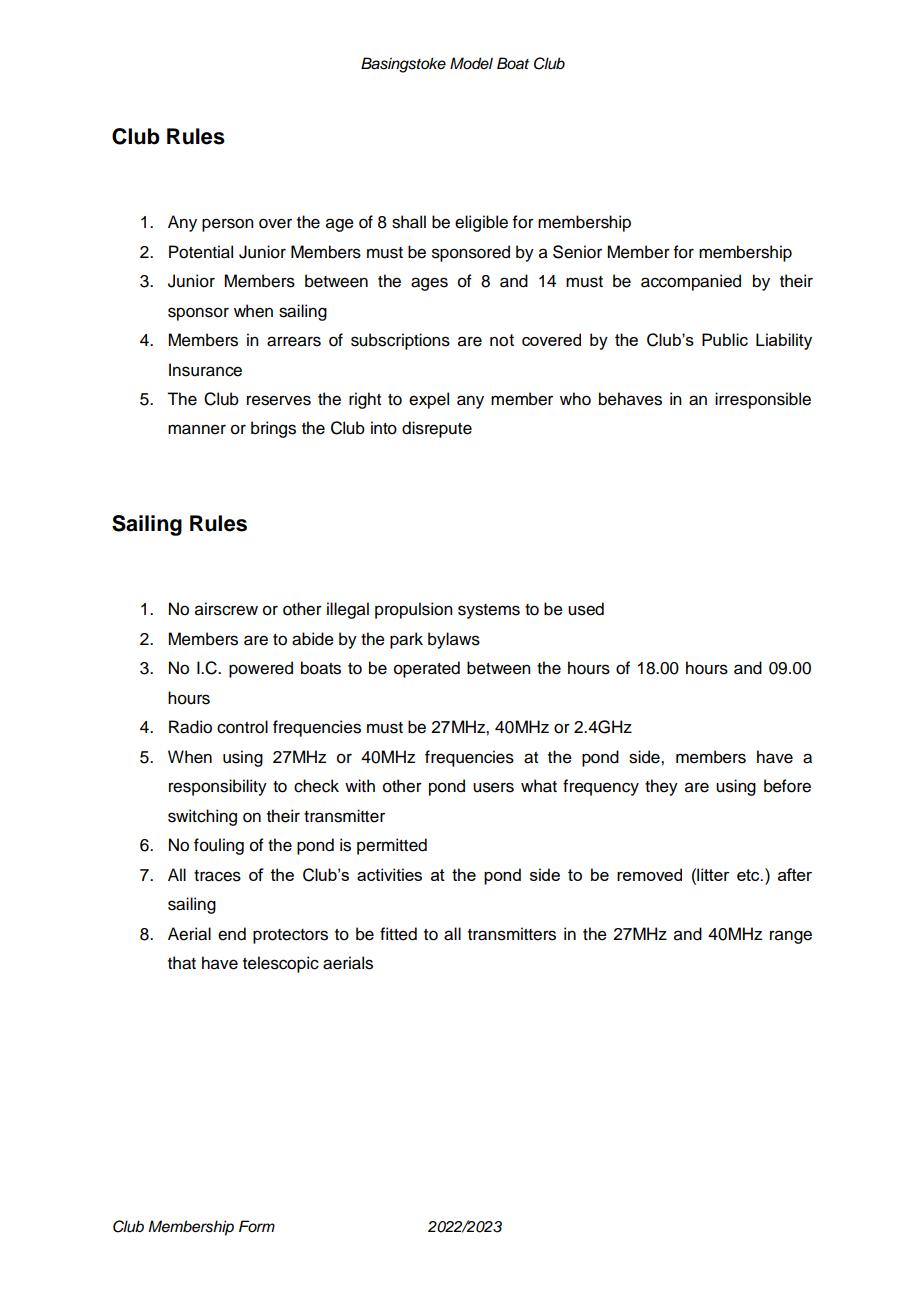 This screenshot has height=1308, width=924. What do you see at coordinates (454, 640) in the screenshot?
I see `bylaws` at bounding box center [454, 640].
